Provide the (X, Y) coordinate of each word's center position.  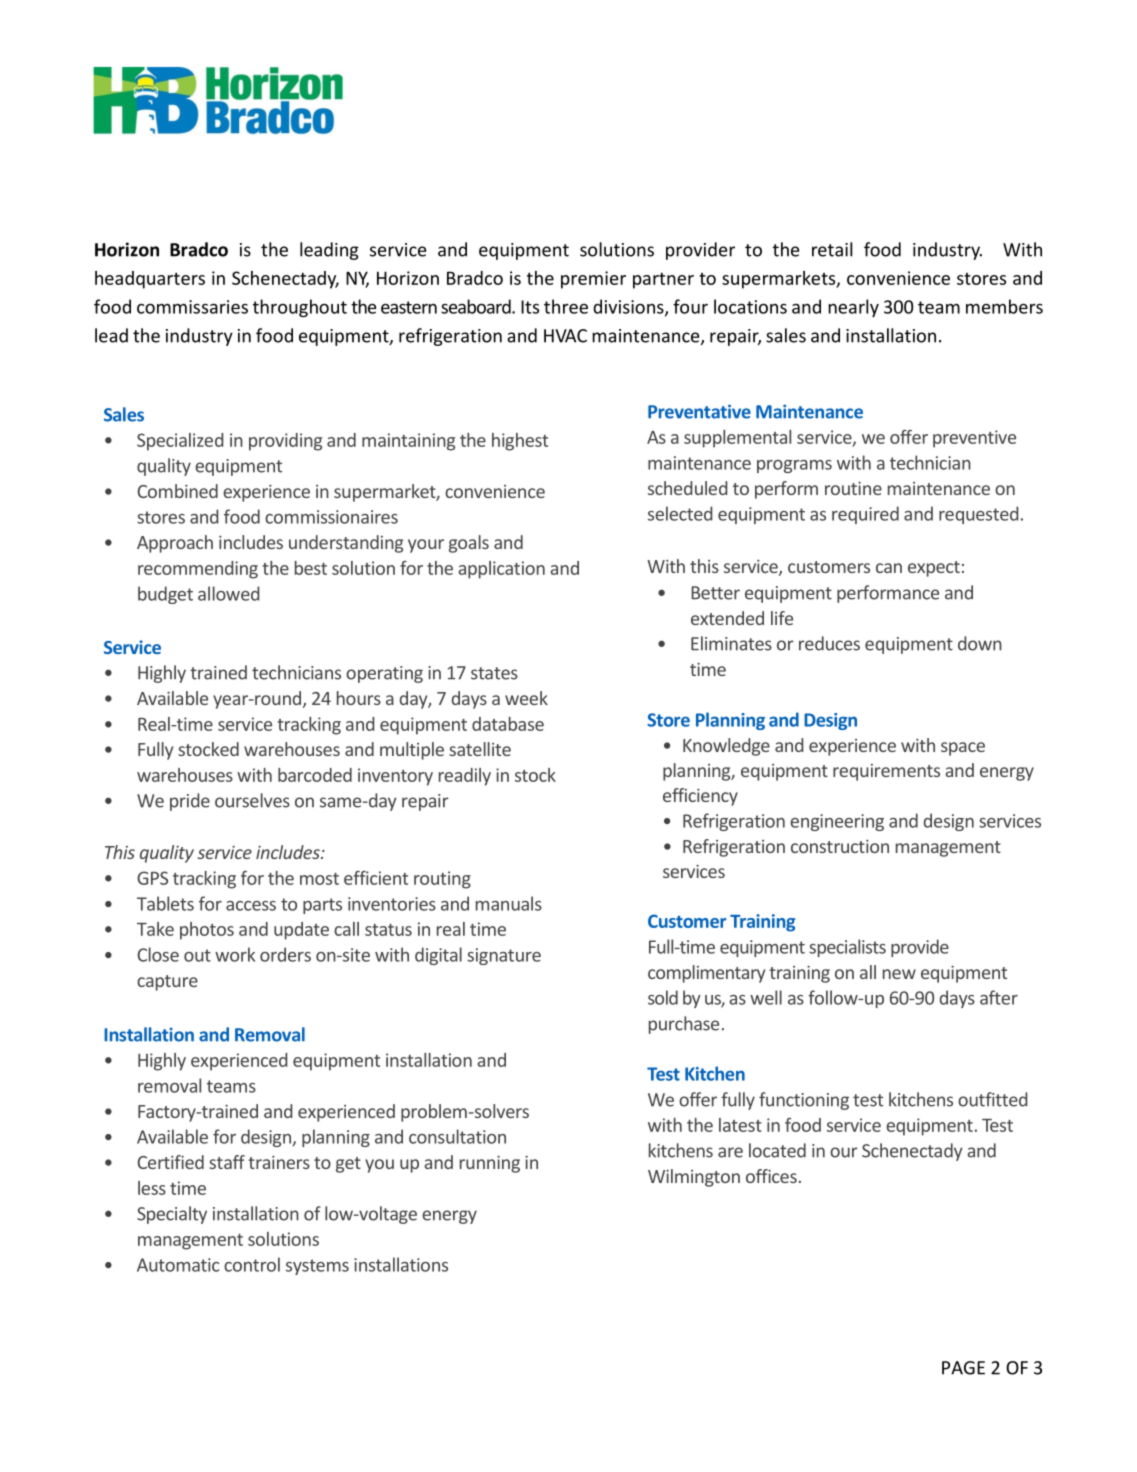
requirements (886, 772)
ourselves (252, 800)
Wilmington (694, 1178)
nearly (853, 308)
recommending (198, 570)
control (252, 1264)
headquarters (150, 280)
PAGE (963, 1368)
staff (227, 1162)
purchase (684, 1025)
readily (465, 777)
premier (593, 280)
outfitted (992, 1099)
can (889, 568)
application (501, 570)
